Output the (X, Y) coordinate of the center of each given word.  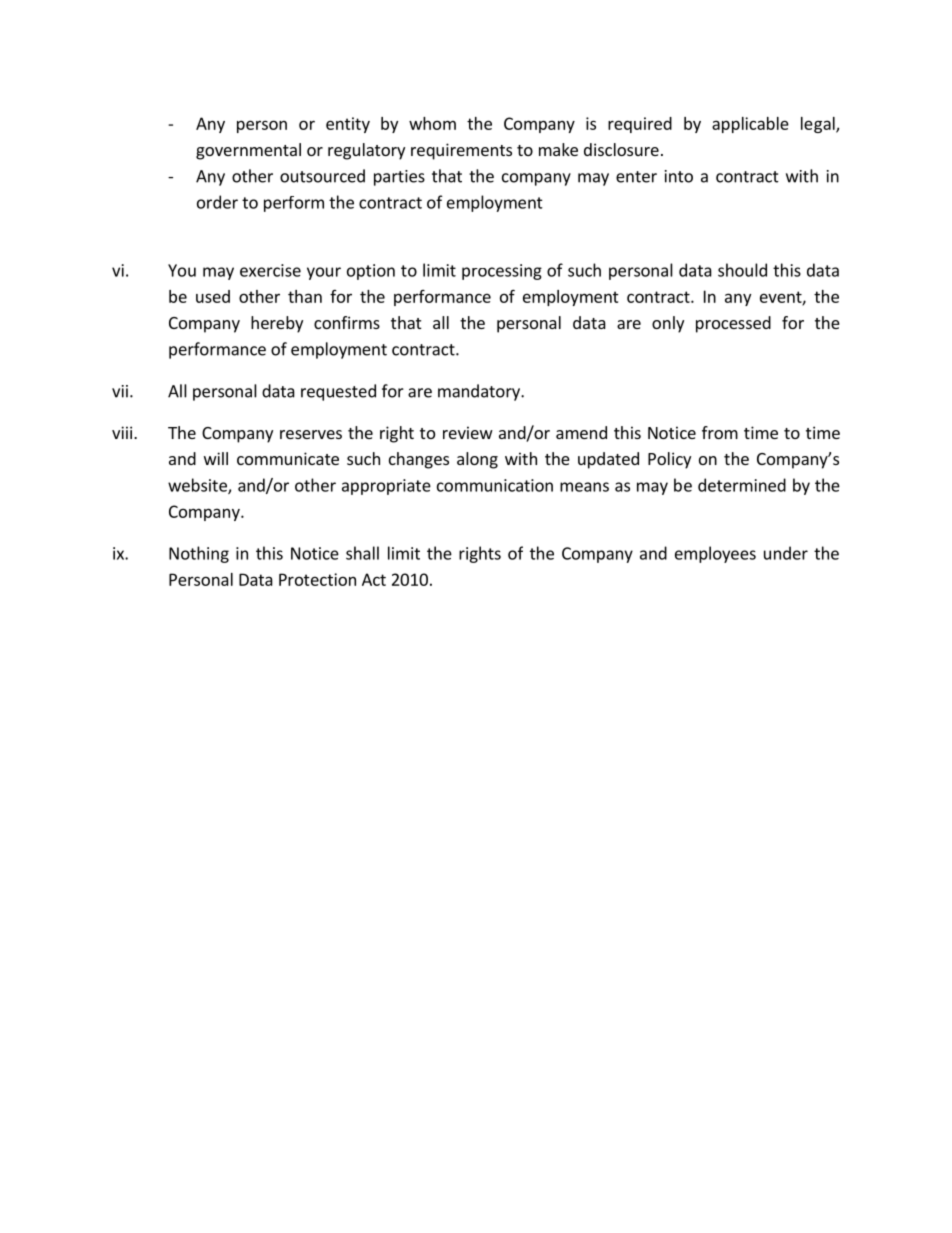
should (742, 270)
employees (715, 554)
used (213, 296)
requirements (461, 151)
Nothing (199, 554)
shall (362, 553)
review (468, 432)
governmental (248, 151)
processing (502, 272)
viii (123, 432)
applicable (750, 125)
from (720, 432)
